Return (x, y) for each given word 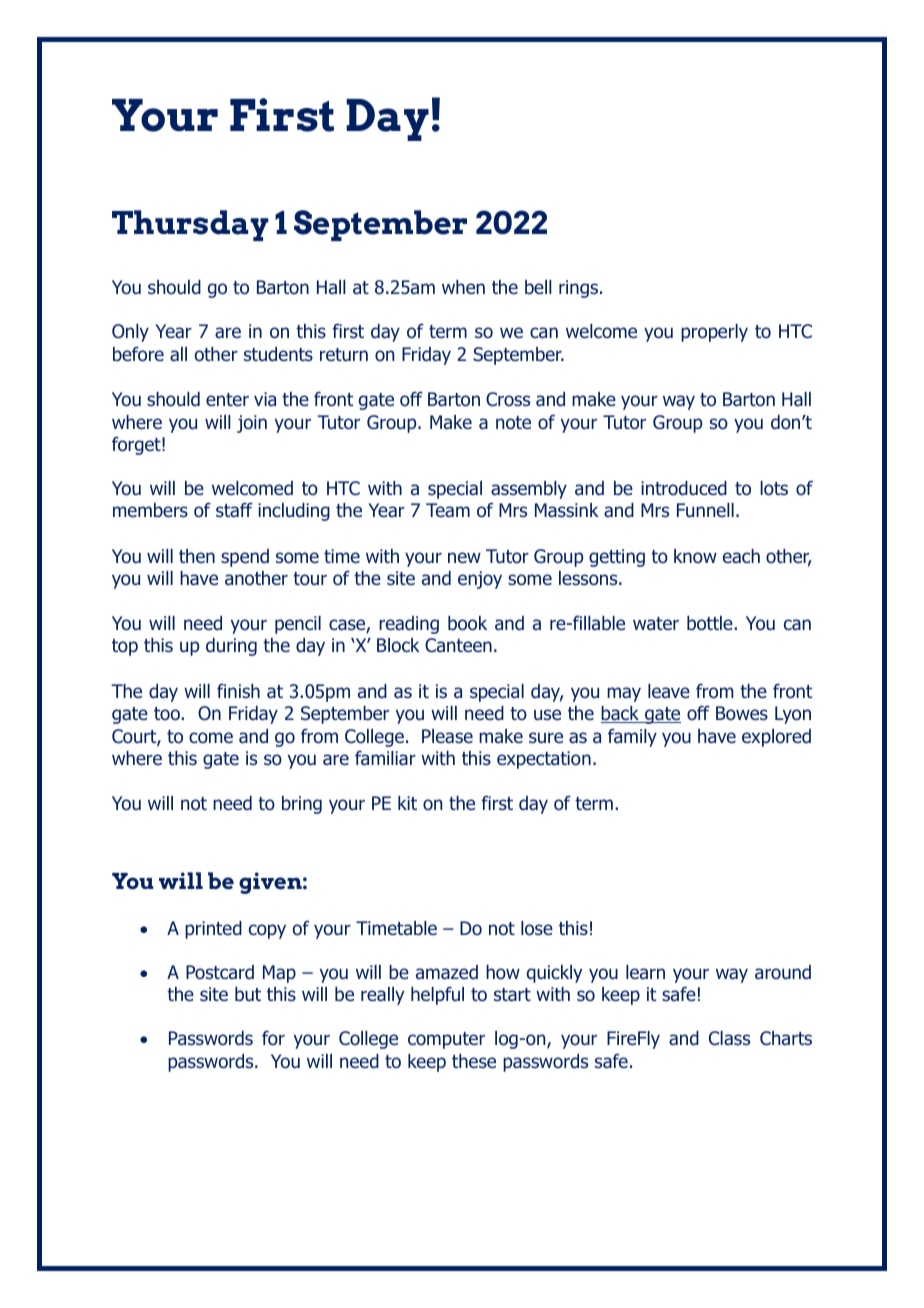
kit (407, 803)
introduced (684, 488)
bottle (711, 623)
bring (302, 805)
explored (776, 738)
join (252, 424)
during (231, 647)
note (513, 423)
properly (714, 333)
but (248, 994)
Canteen (458, 645)
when (463, 287)
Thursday (190, 225)
